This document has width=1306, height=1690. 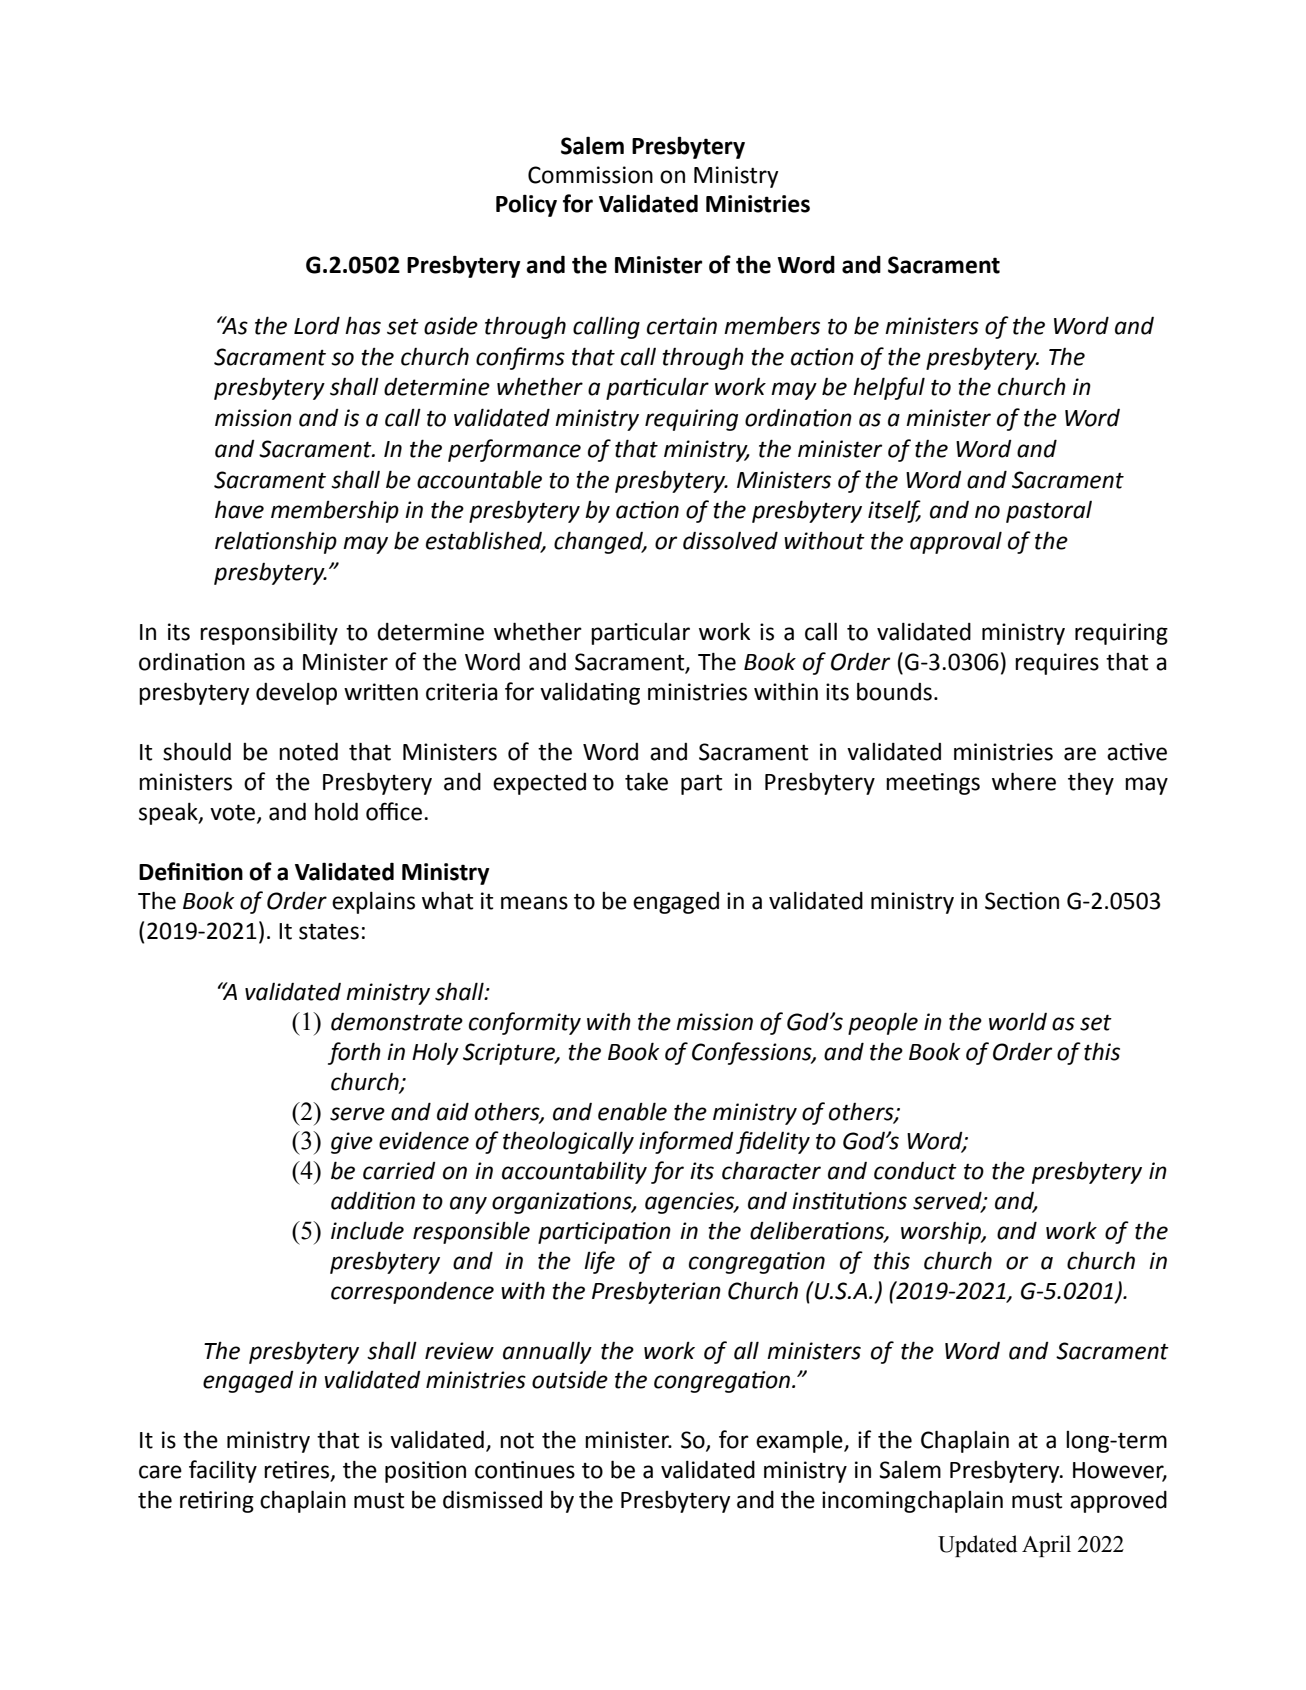 I want to click on Updated, so click(x=977, y=1546).
